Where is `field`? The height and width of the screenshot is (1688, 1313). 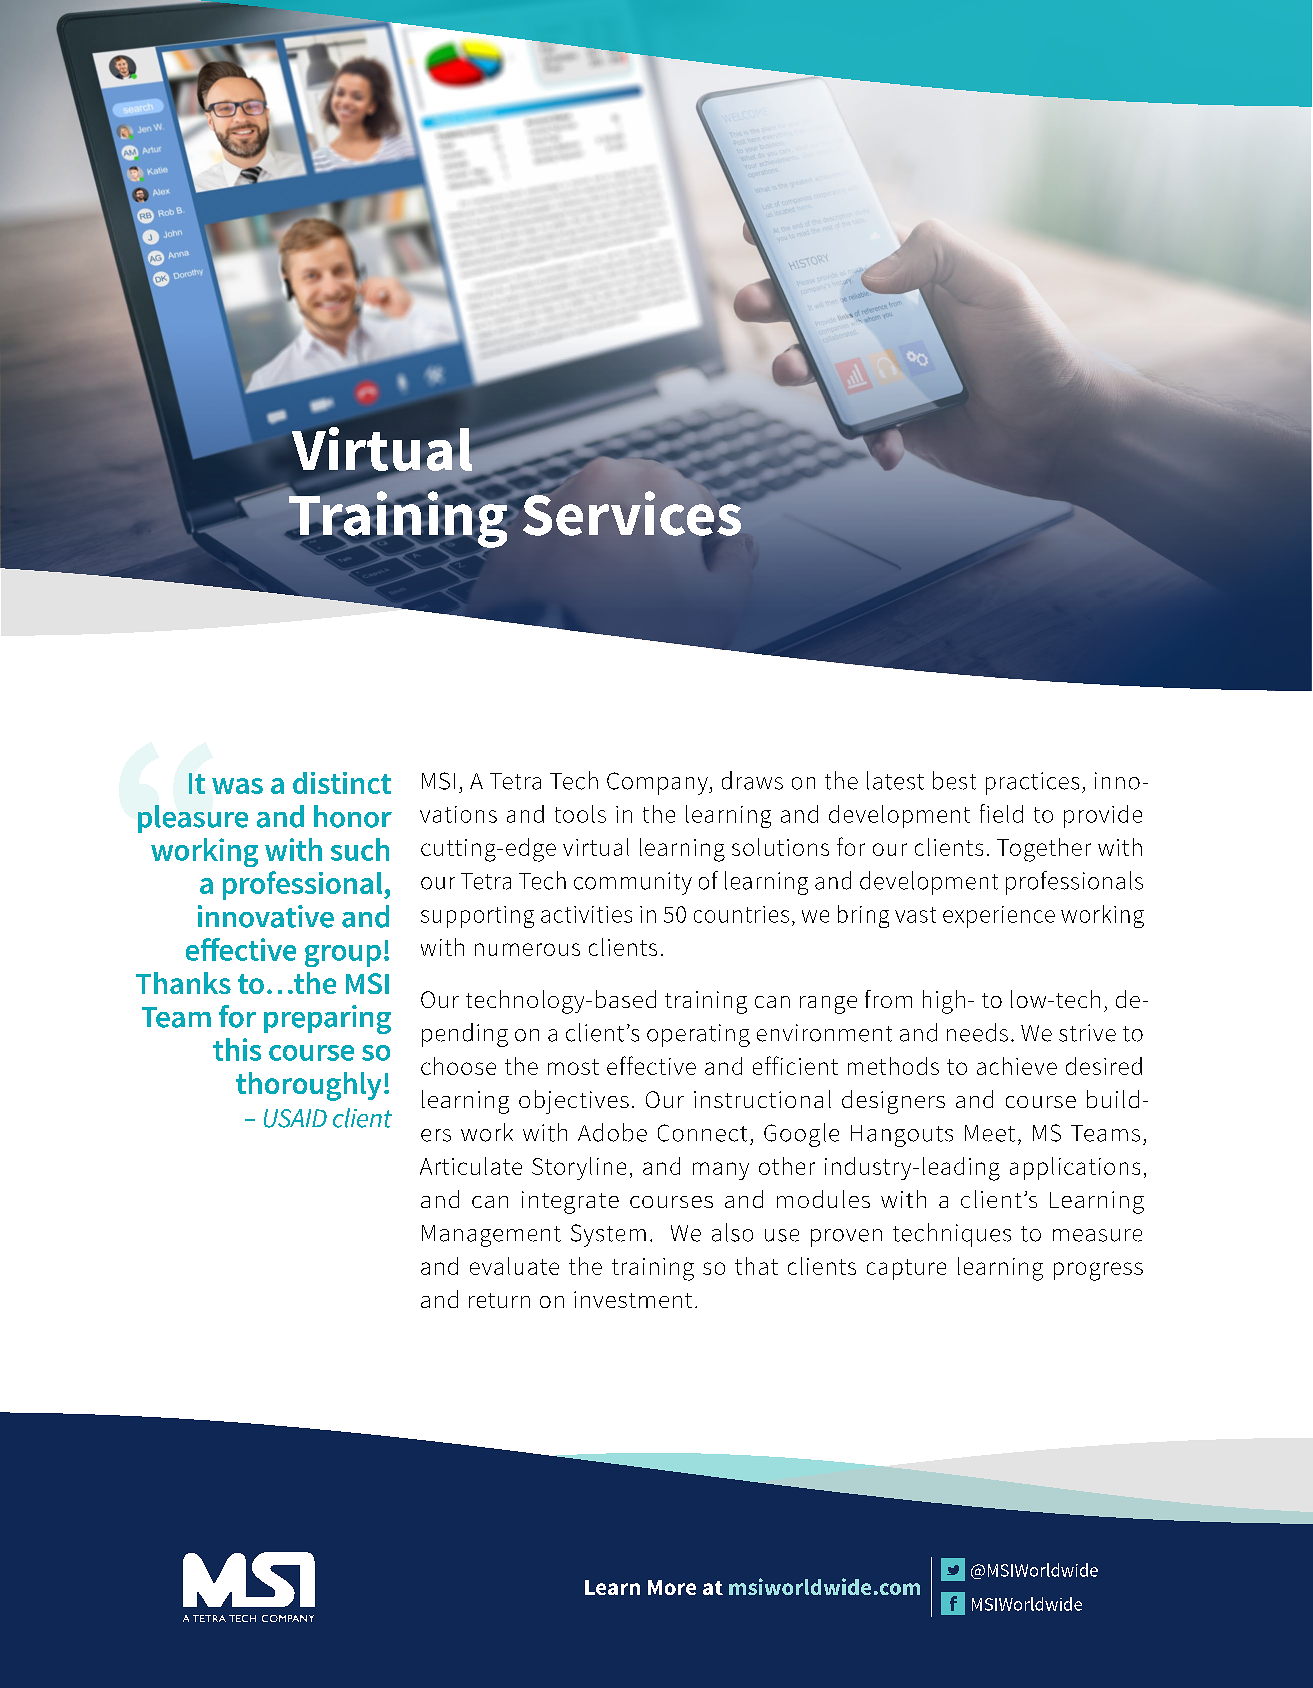 field is located at coordinates (1001, 813).
